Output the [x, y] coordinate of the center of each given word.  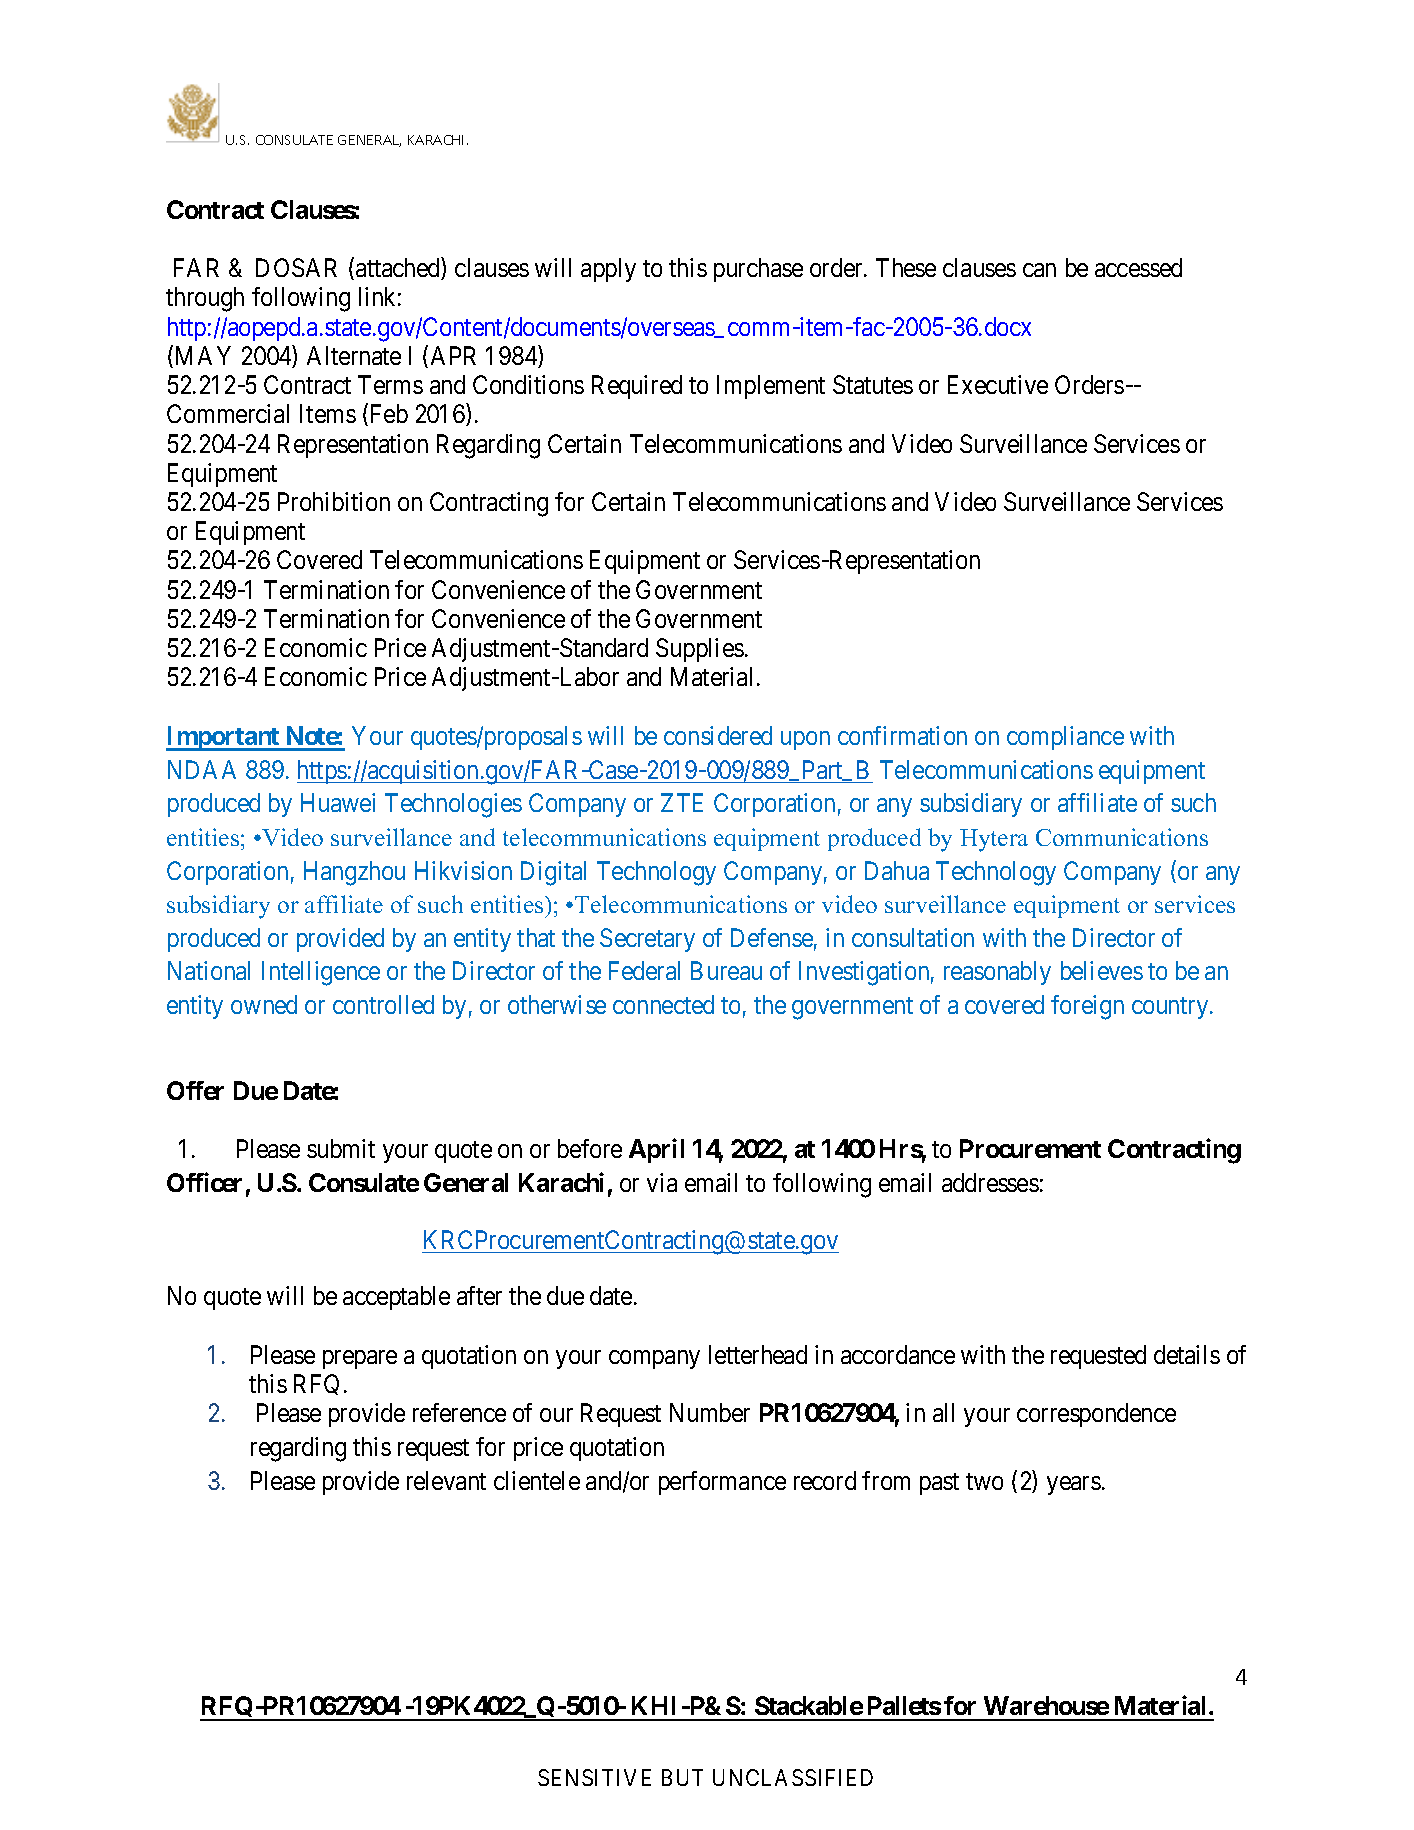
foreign [1087, 1007]
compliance [1065, 738]
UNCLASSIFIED [793, 1777]
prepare [360, 1359]
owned [264, 1004]
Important [224, 738]
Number [710, 1412]
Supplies [700, 650]
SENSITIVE [594, 1777]
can [1039, 270]
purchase [758, 270]
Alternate [354, 355]
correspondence [1096, 1415]
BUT [682, 1777]
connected [663, 1004]
